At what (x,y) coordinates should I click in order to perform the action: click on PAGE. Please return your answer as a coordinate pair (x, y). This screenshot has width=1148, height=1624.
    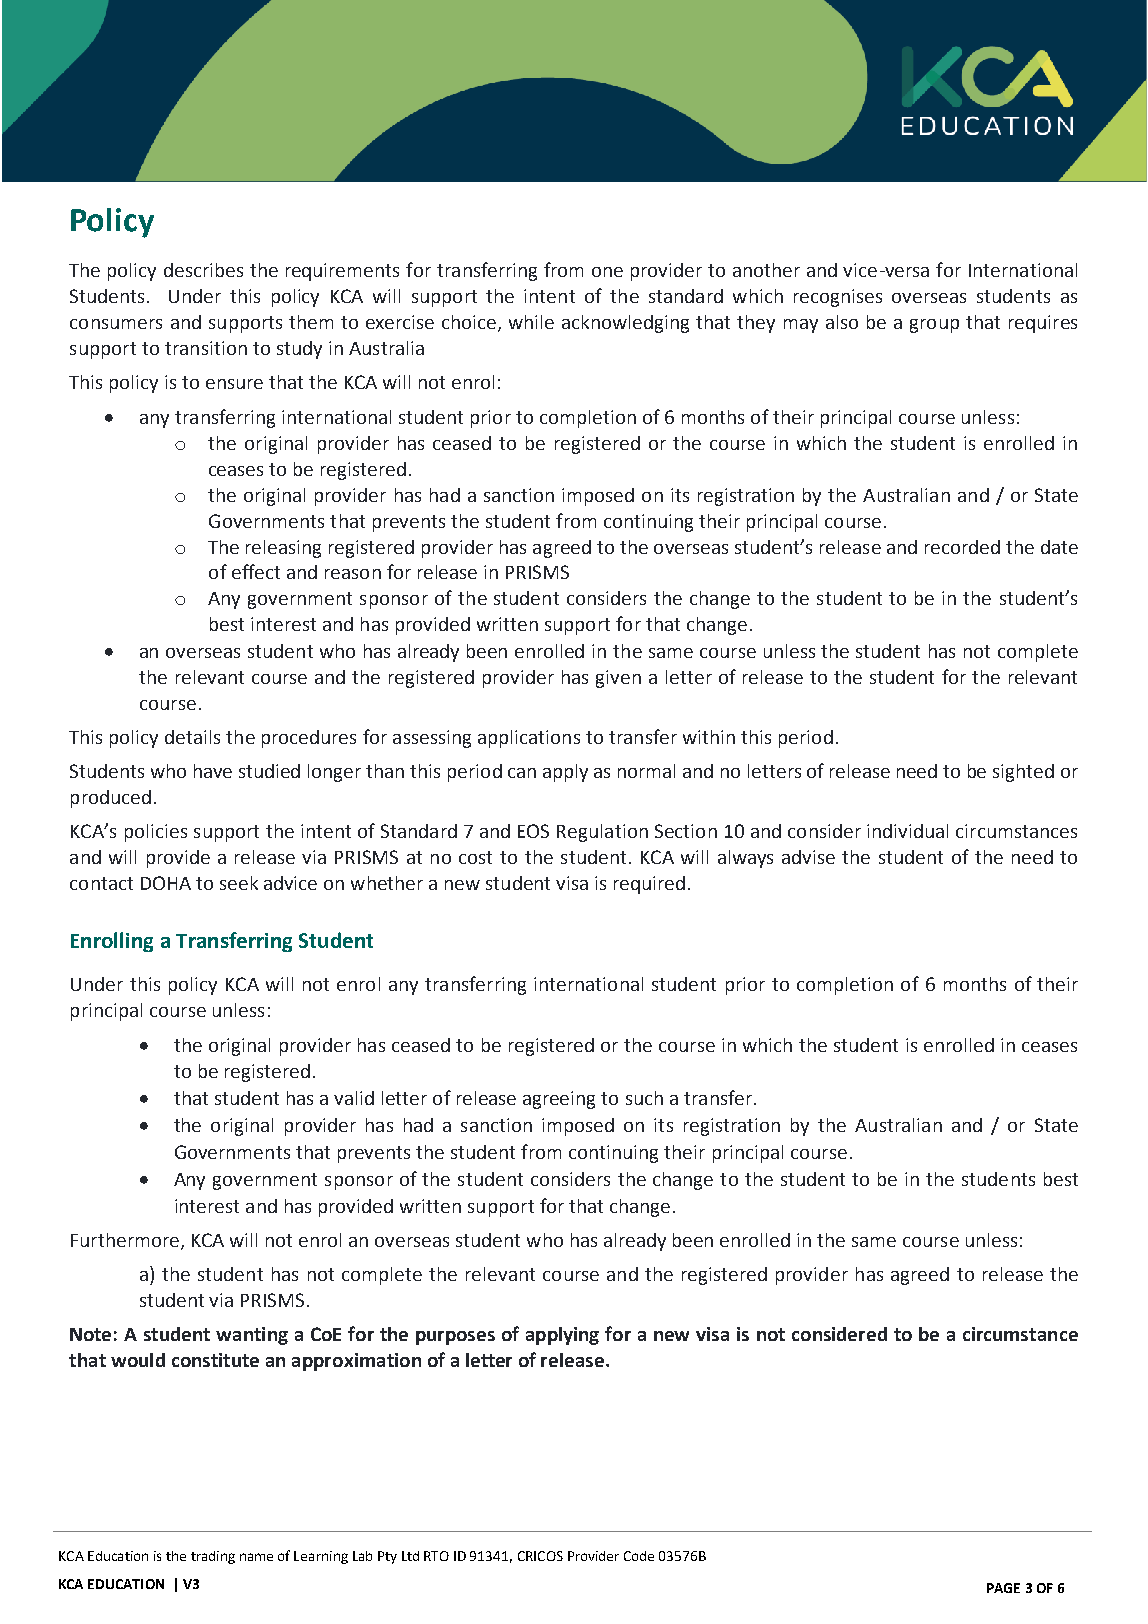
    Looking at the image, I should click on (1003, 1588).
